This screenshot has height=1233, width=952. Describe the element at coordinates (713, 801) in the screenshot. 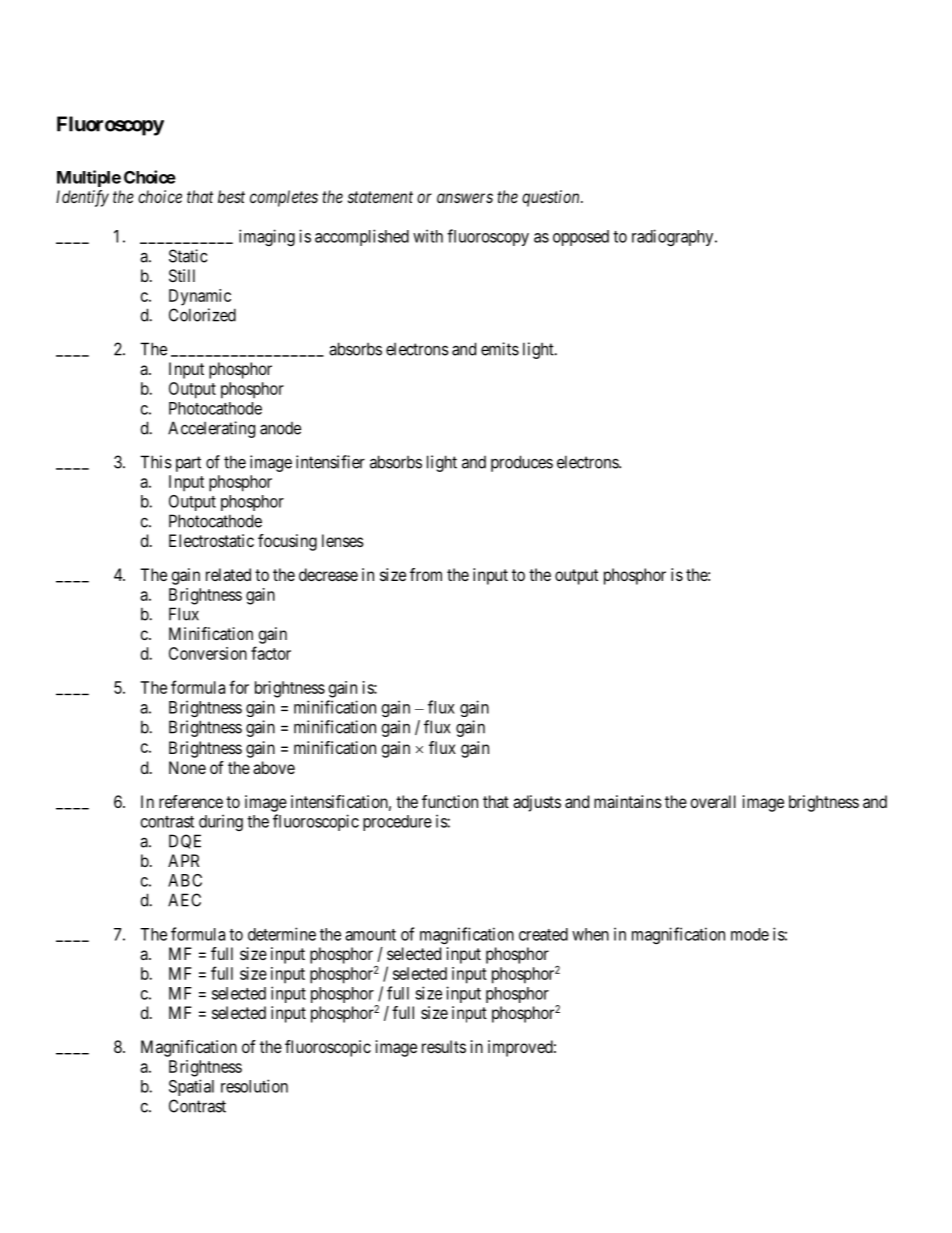

I see `overall` at that location.
